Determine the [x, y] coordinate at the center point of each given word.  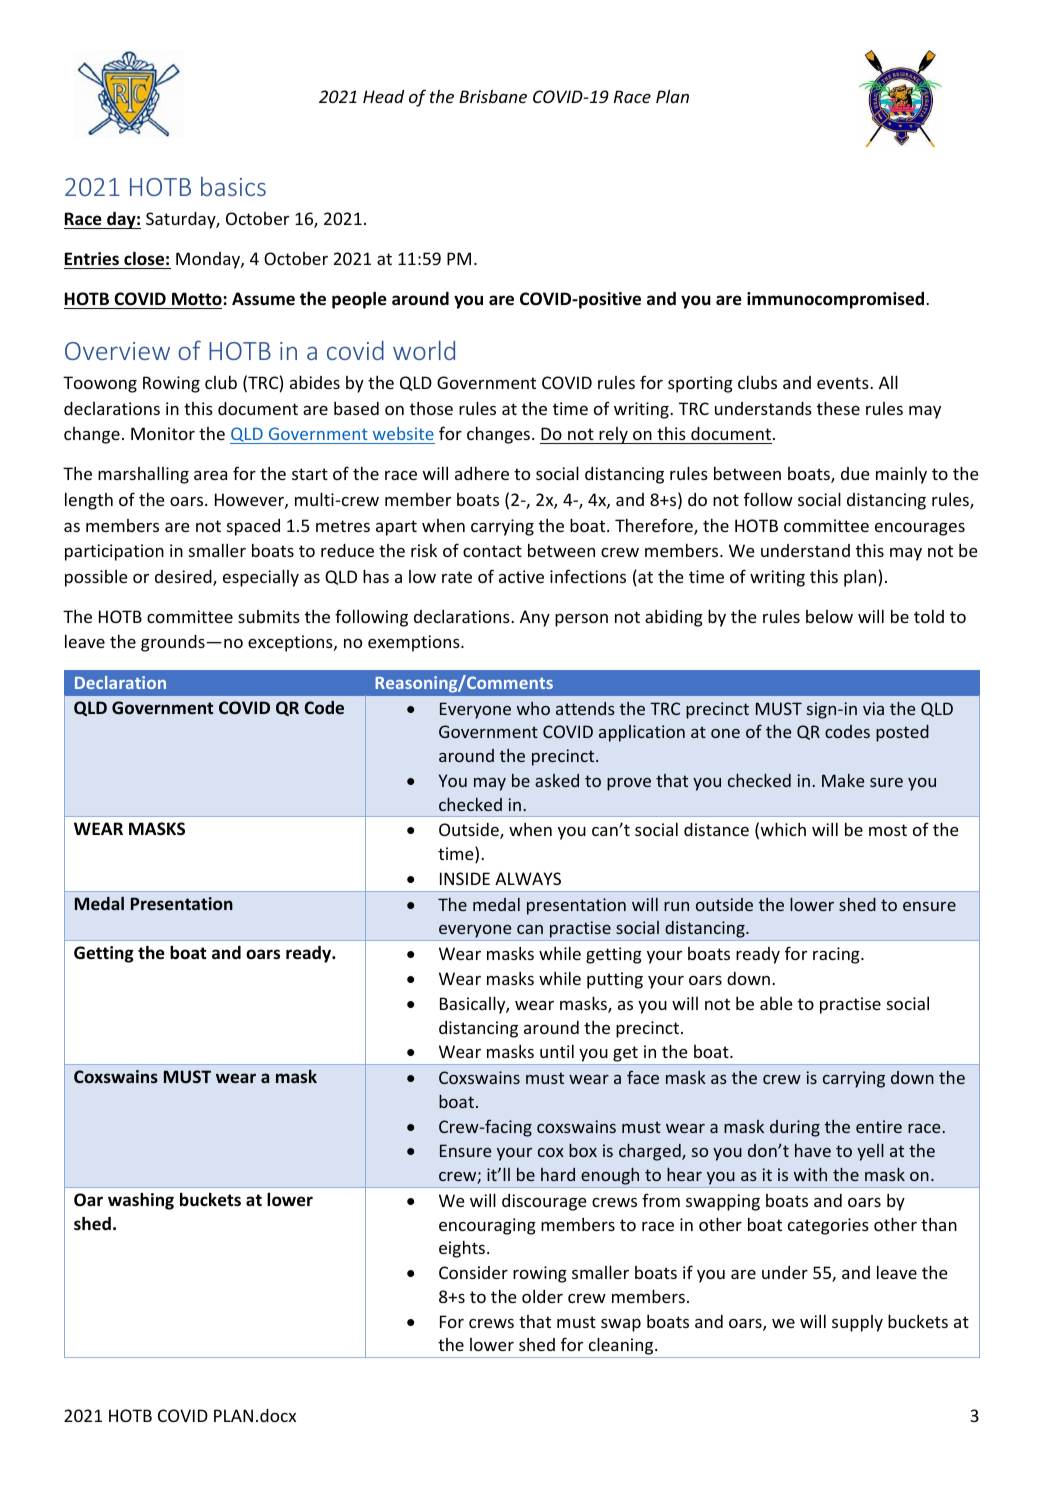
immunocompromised [837, 300]
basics [233, 186]
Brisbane [493, 96]
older [542, 1296]
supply [857, 1323]
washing [141, 1201]
